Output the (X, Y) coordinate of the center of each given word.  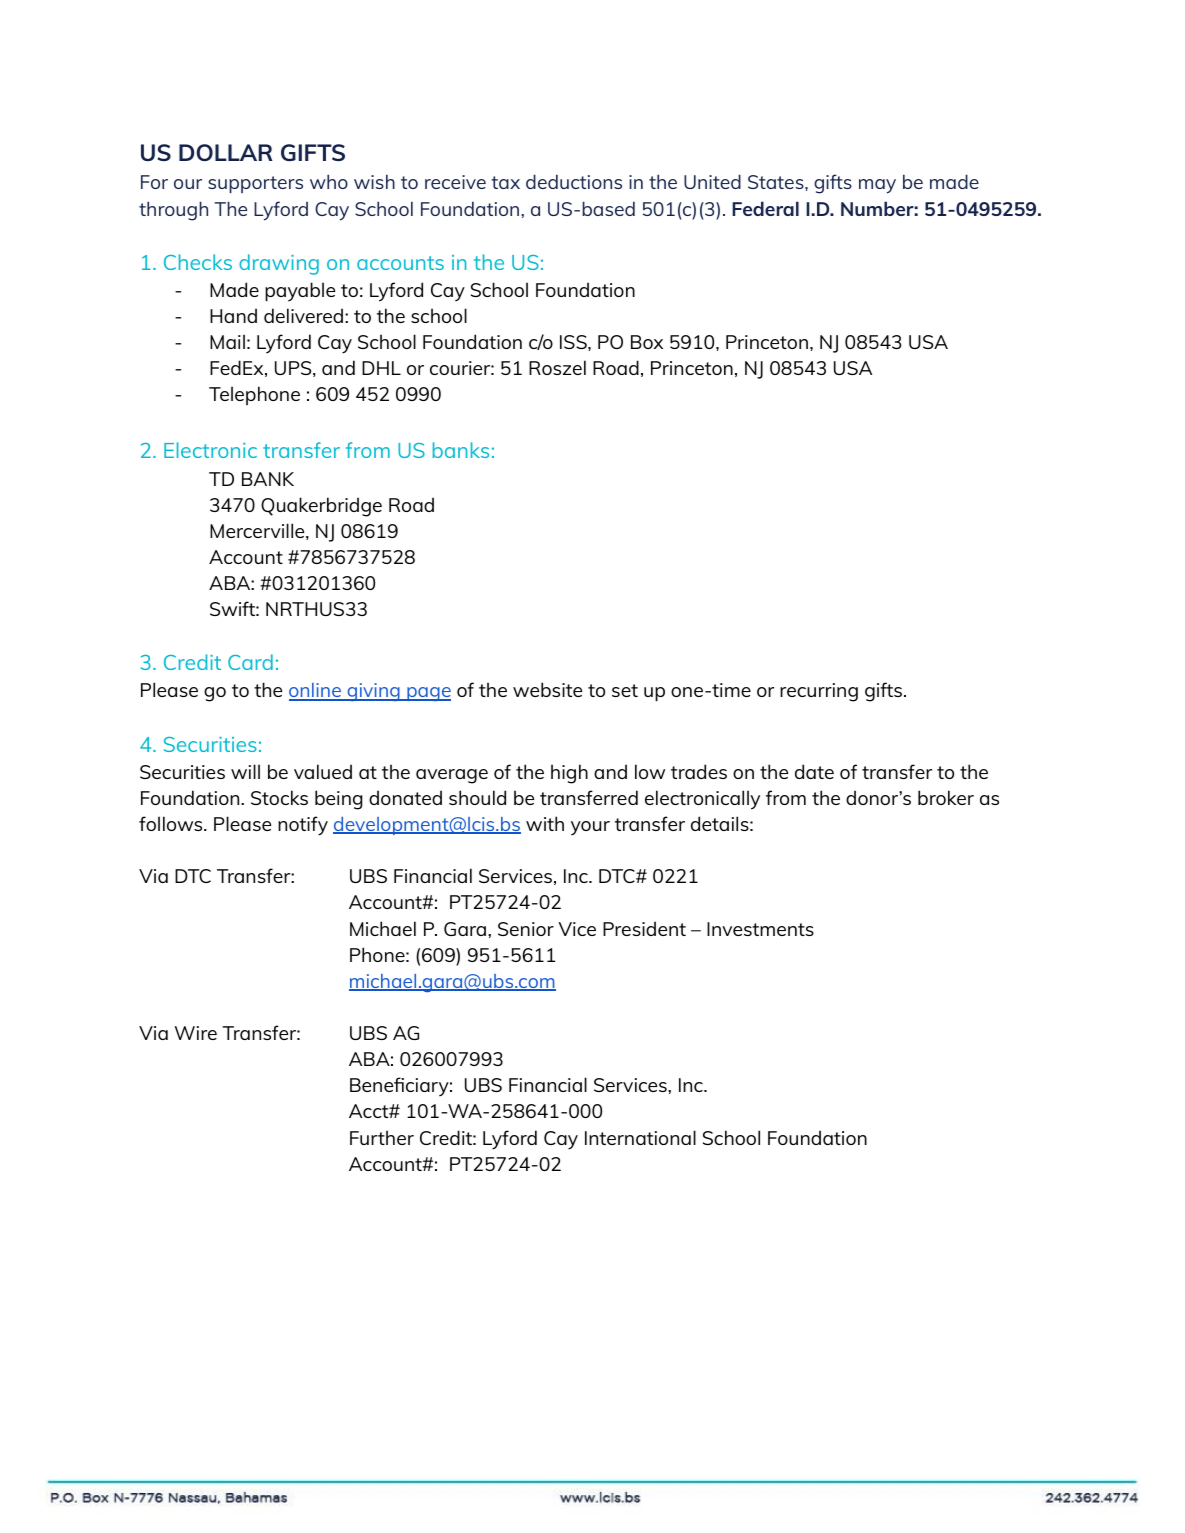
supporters (255, 184)
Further (382, 1137)
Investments (760, 929)
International (640, 1137)
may (877, 186)
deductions (574, 181)
